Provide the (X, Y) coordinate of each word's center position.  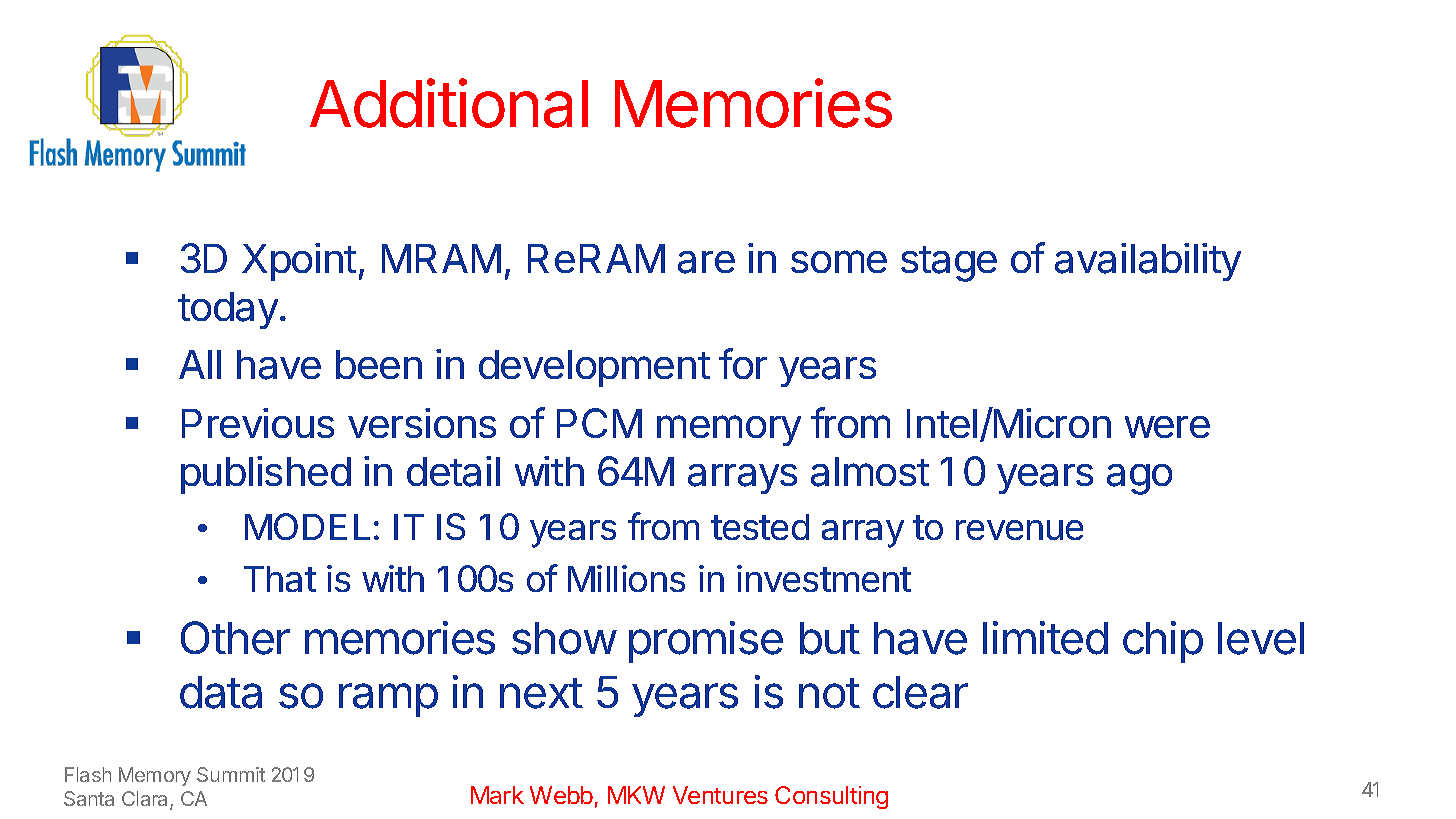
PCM (599, 423)
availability (1148, 262)
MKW (636, 795)
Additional (449, 103)
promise (706, 642)
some (839, 261)
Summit (231, 774)
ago (1139, 479)
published (266, 475)
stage (949, 264)
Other (235, 638)
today (228, 310)
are (706, 262)
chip (1163, 642)
